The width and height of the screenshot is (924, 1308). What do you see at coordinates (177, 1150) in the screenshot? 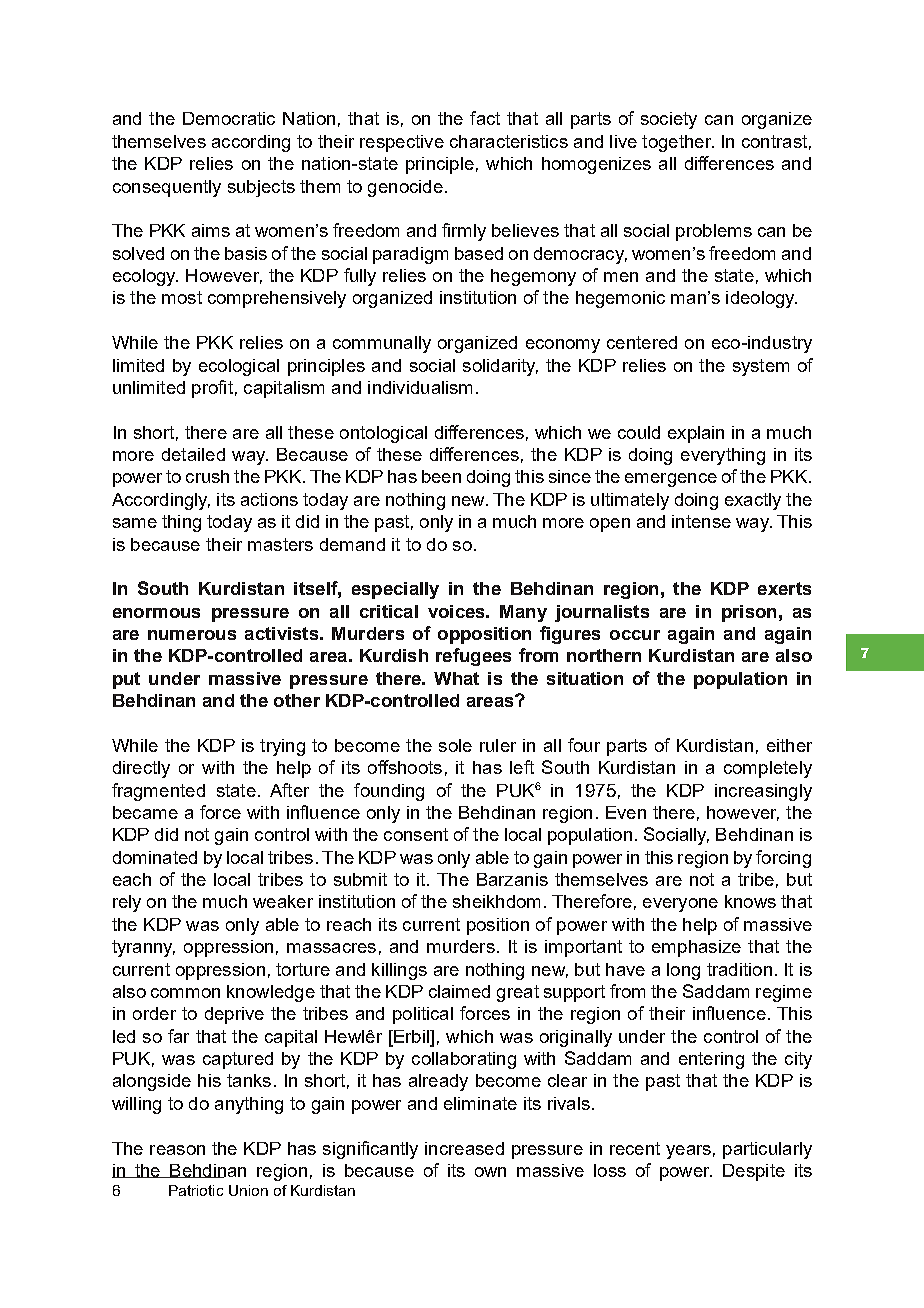
I see `reason` at bounding box center [177, 1150].
